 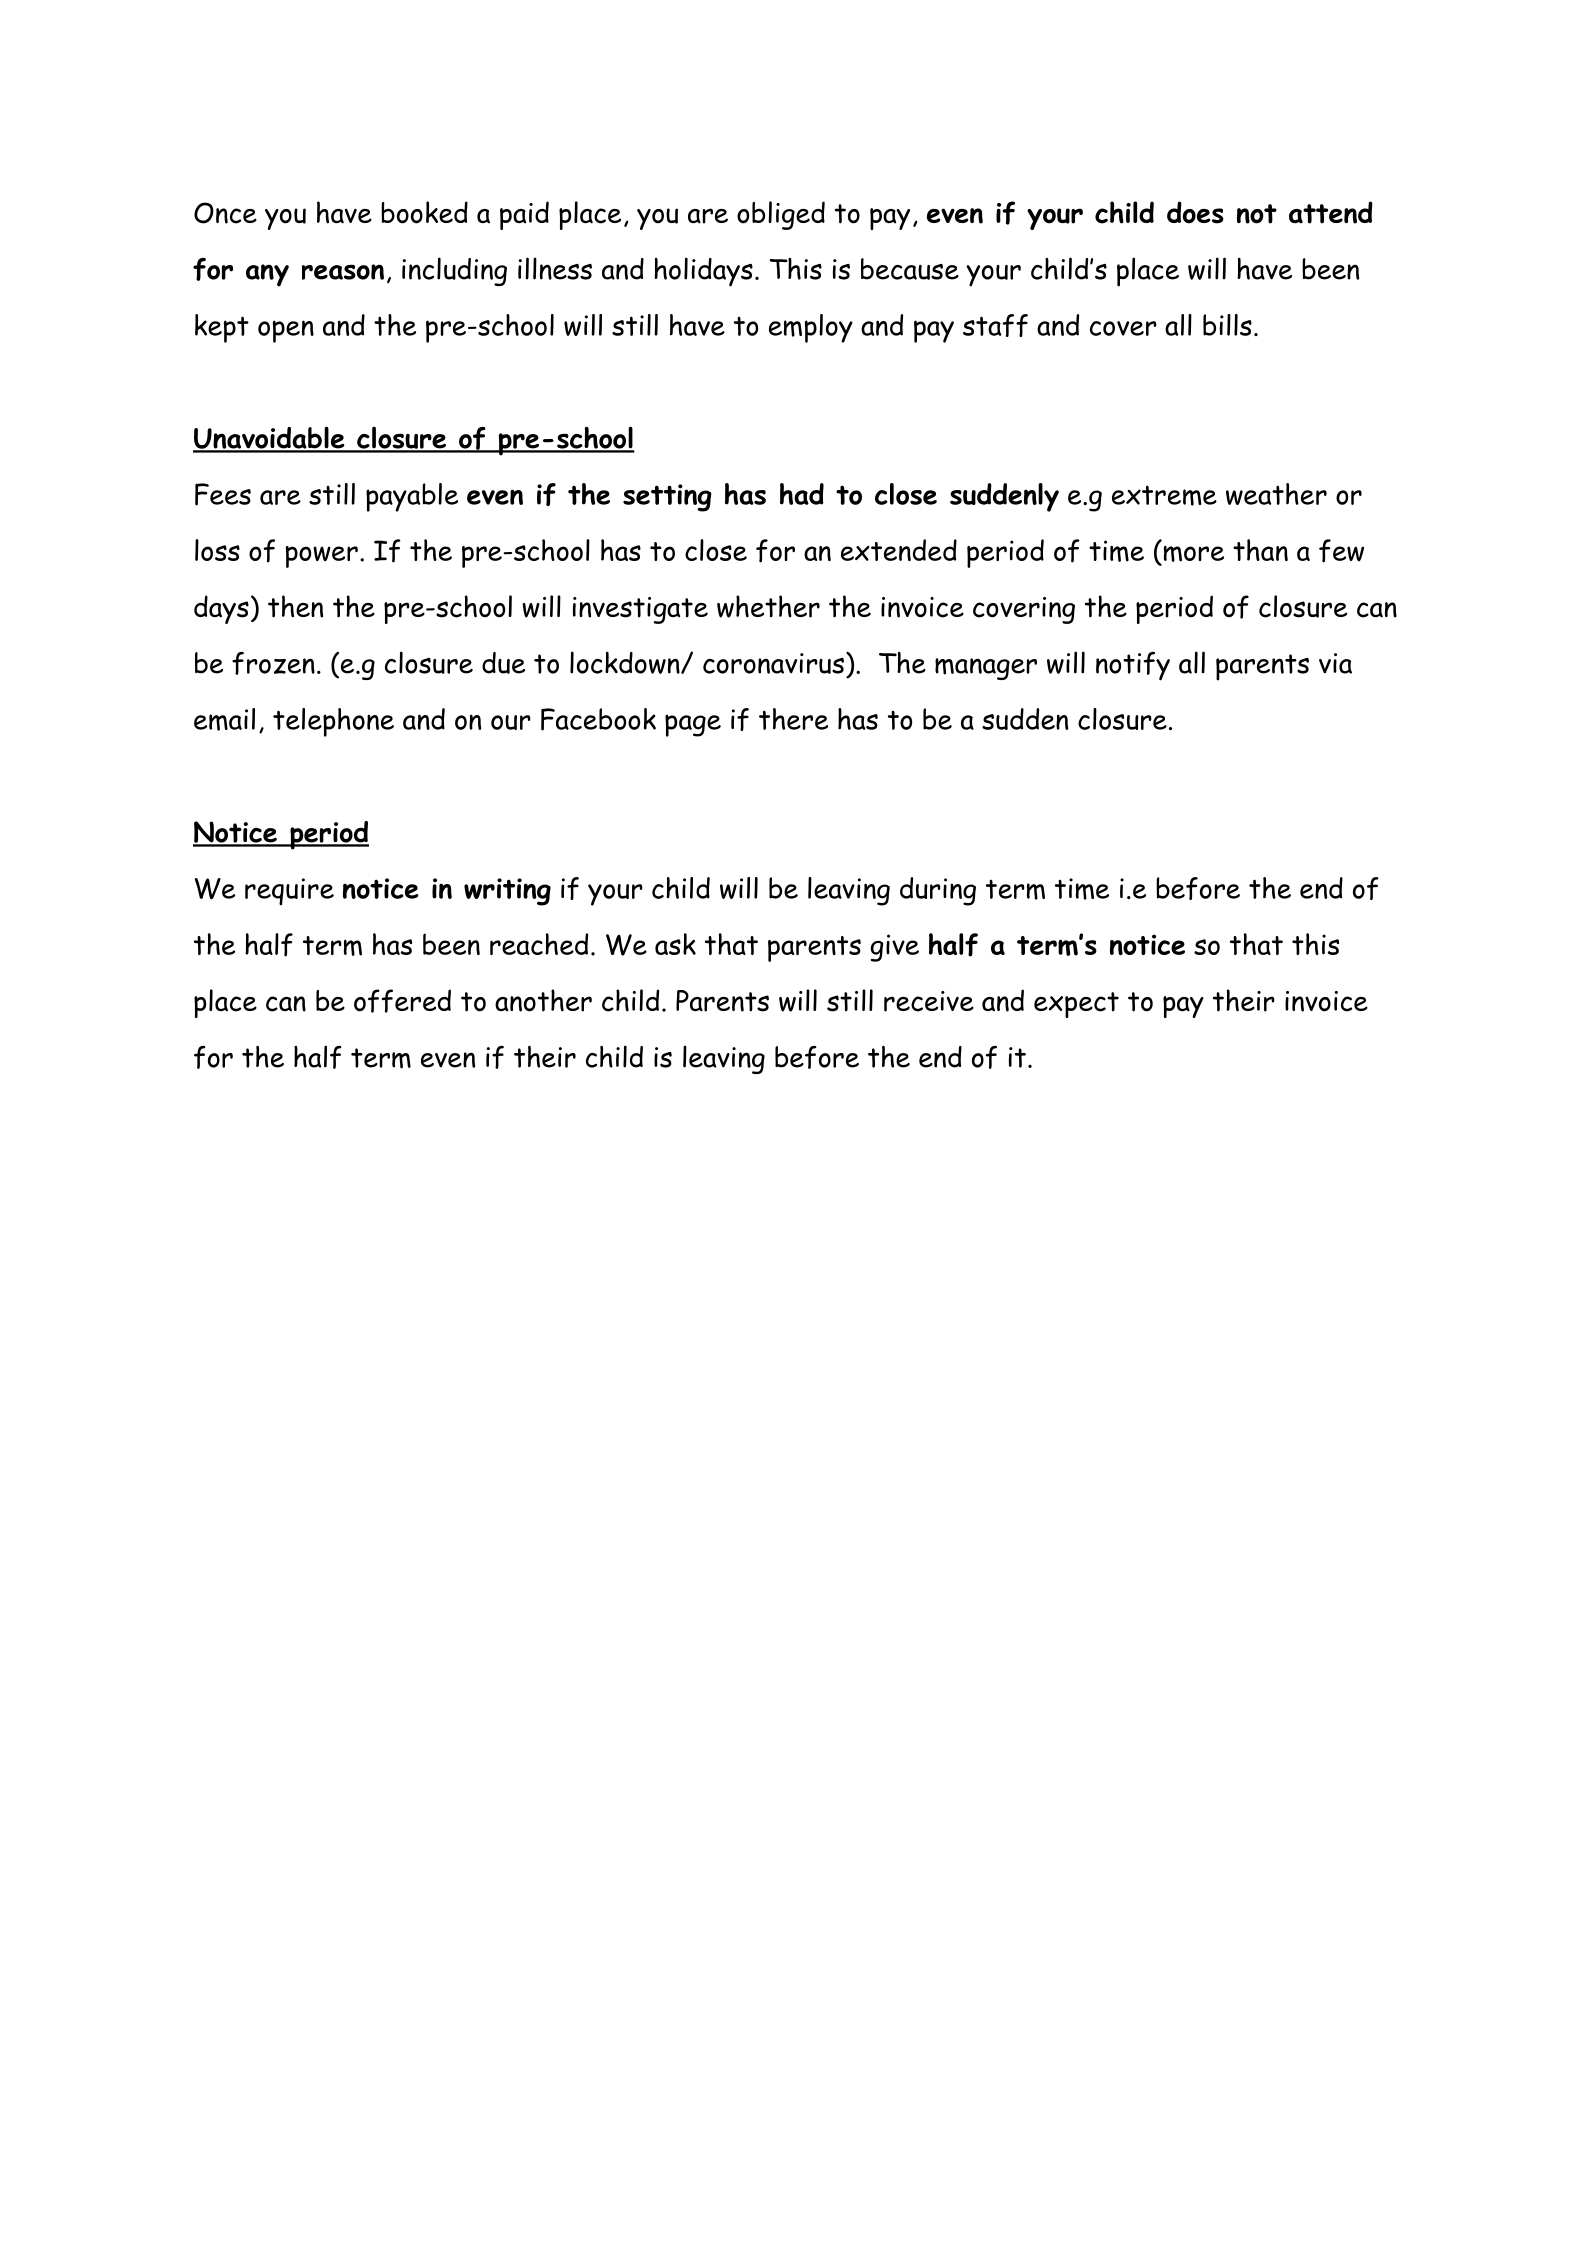 I want to click on had, so click(x=802, y=494).
